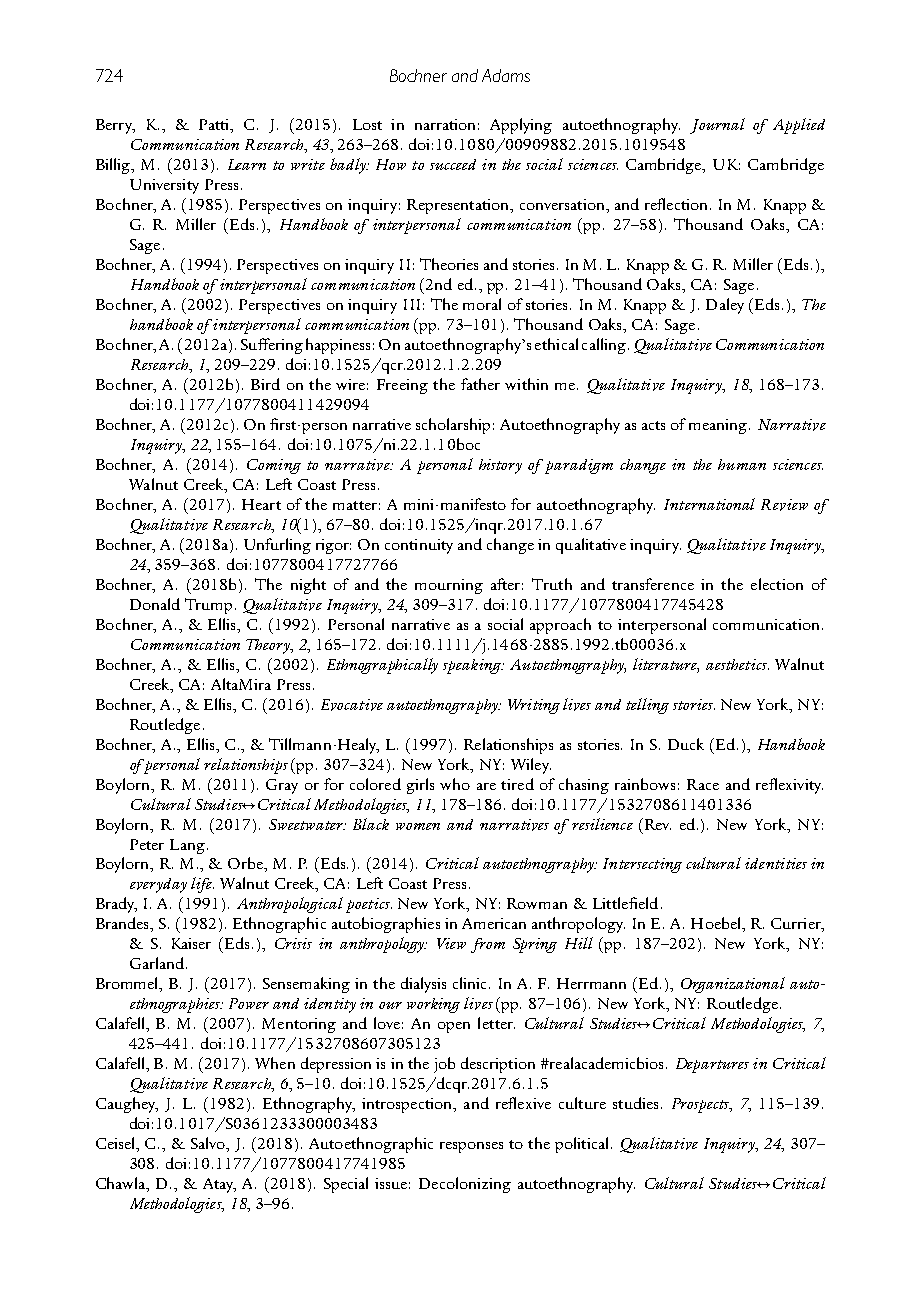 The width and height of the screenshot is (916, 1316). What do you see at coordinates (494, 923) in the screenshot?
I see `American` at bounding box center [494, 923].
